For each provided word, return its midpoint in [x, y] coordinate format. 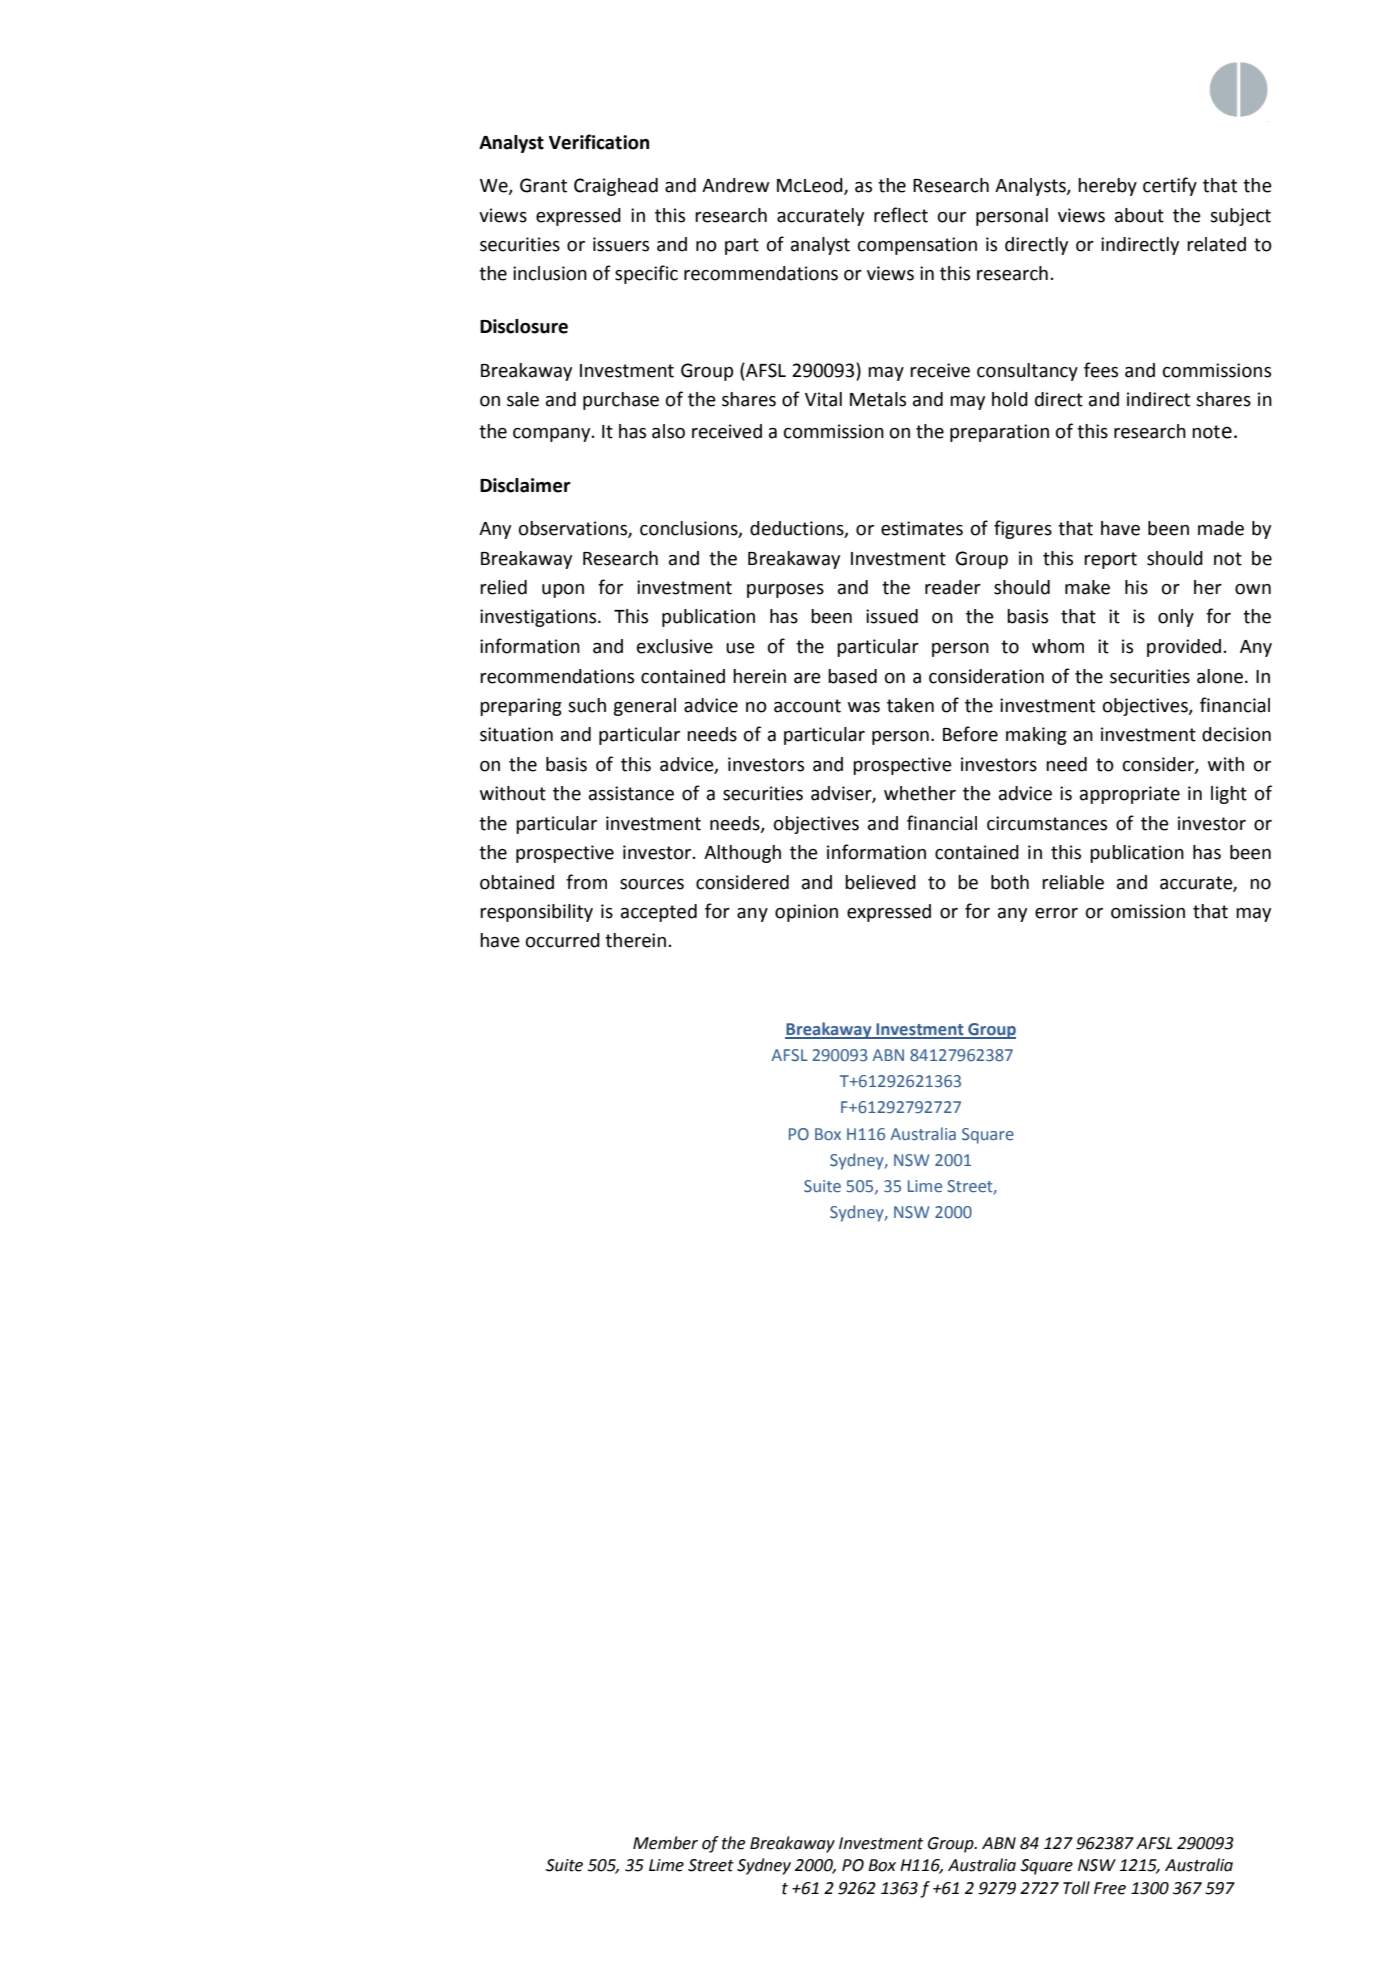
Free [1110, 1888]
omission [1148, 911]
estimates [922, 528]
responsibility [536, 913]
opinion [806, 913]
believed [880, 882]
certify [1170, 186]
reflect [901, 215]
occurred [563, 940]
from [586, 882]
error [1056, 913]
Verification [599, 142]
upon [563, 591]
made [1221, 528]
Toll [1076, 1888]
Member [665, 1843]
